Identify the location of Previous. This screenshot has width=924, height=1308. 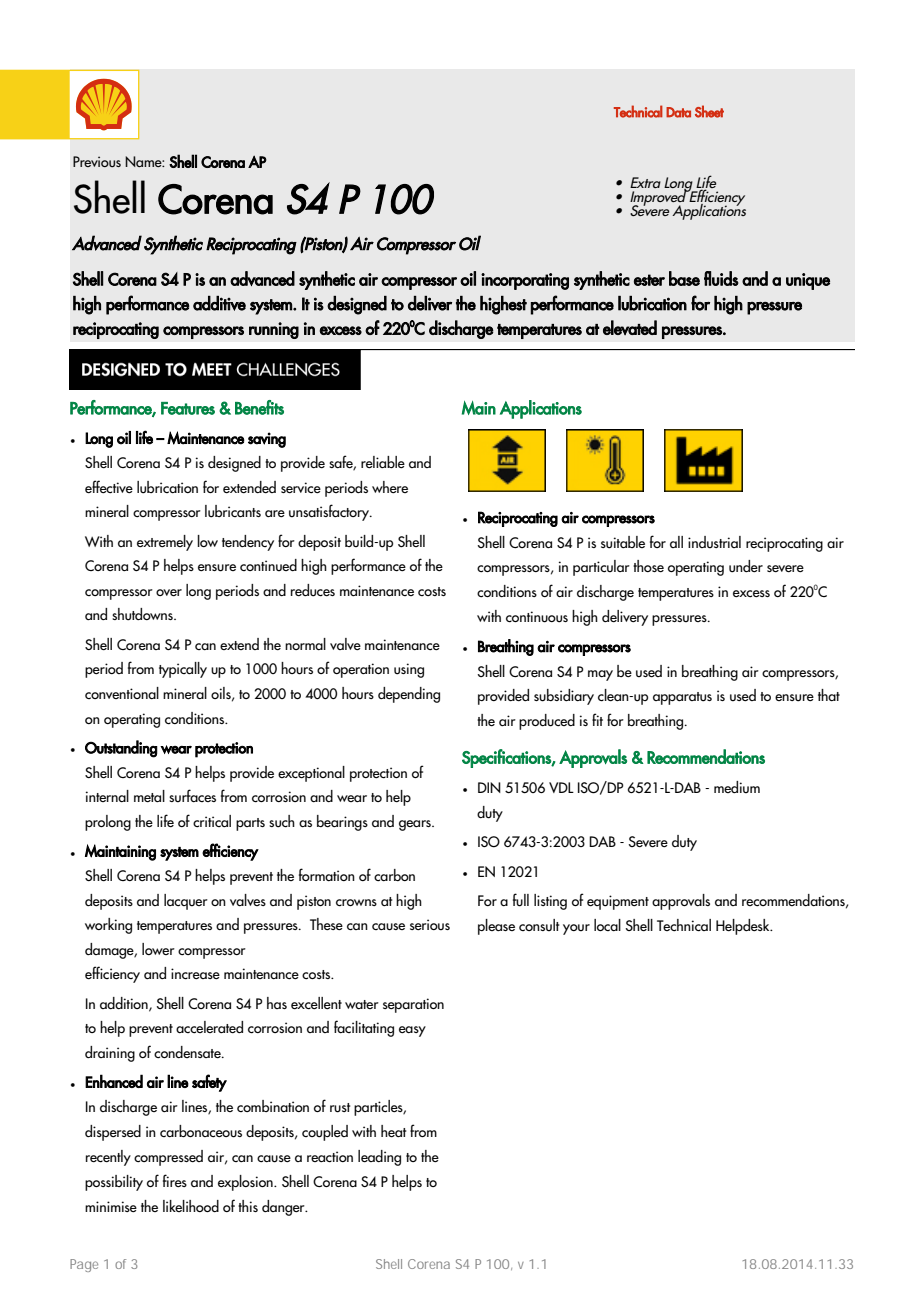
(97, 162).
